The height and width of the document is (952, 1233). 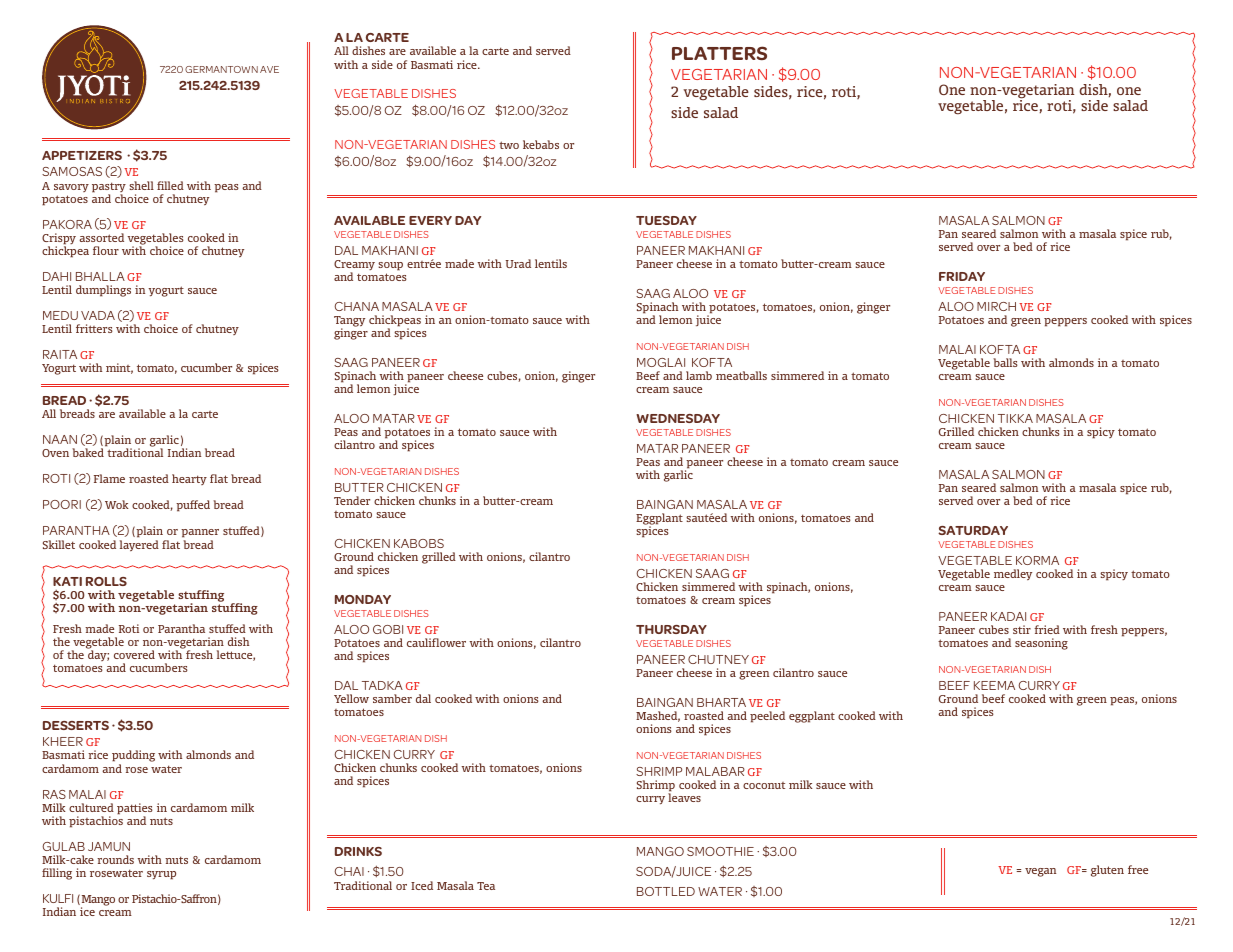 What do you see at coordinates (1040, 872) in the document?
I see `vegan` at bounding box center [1040, 872].
